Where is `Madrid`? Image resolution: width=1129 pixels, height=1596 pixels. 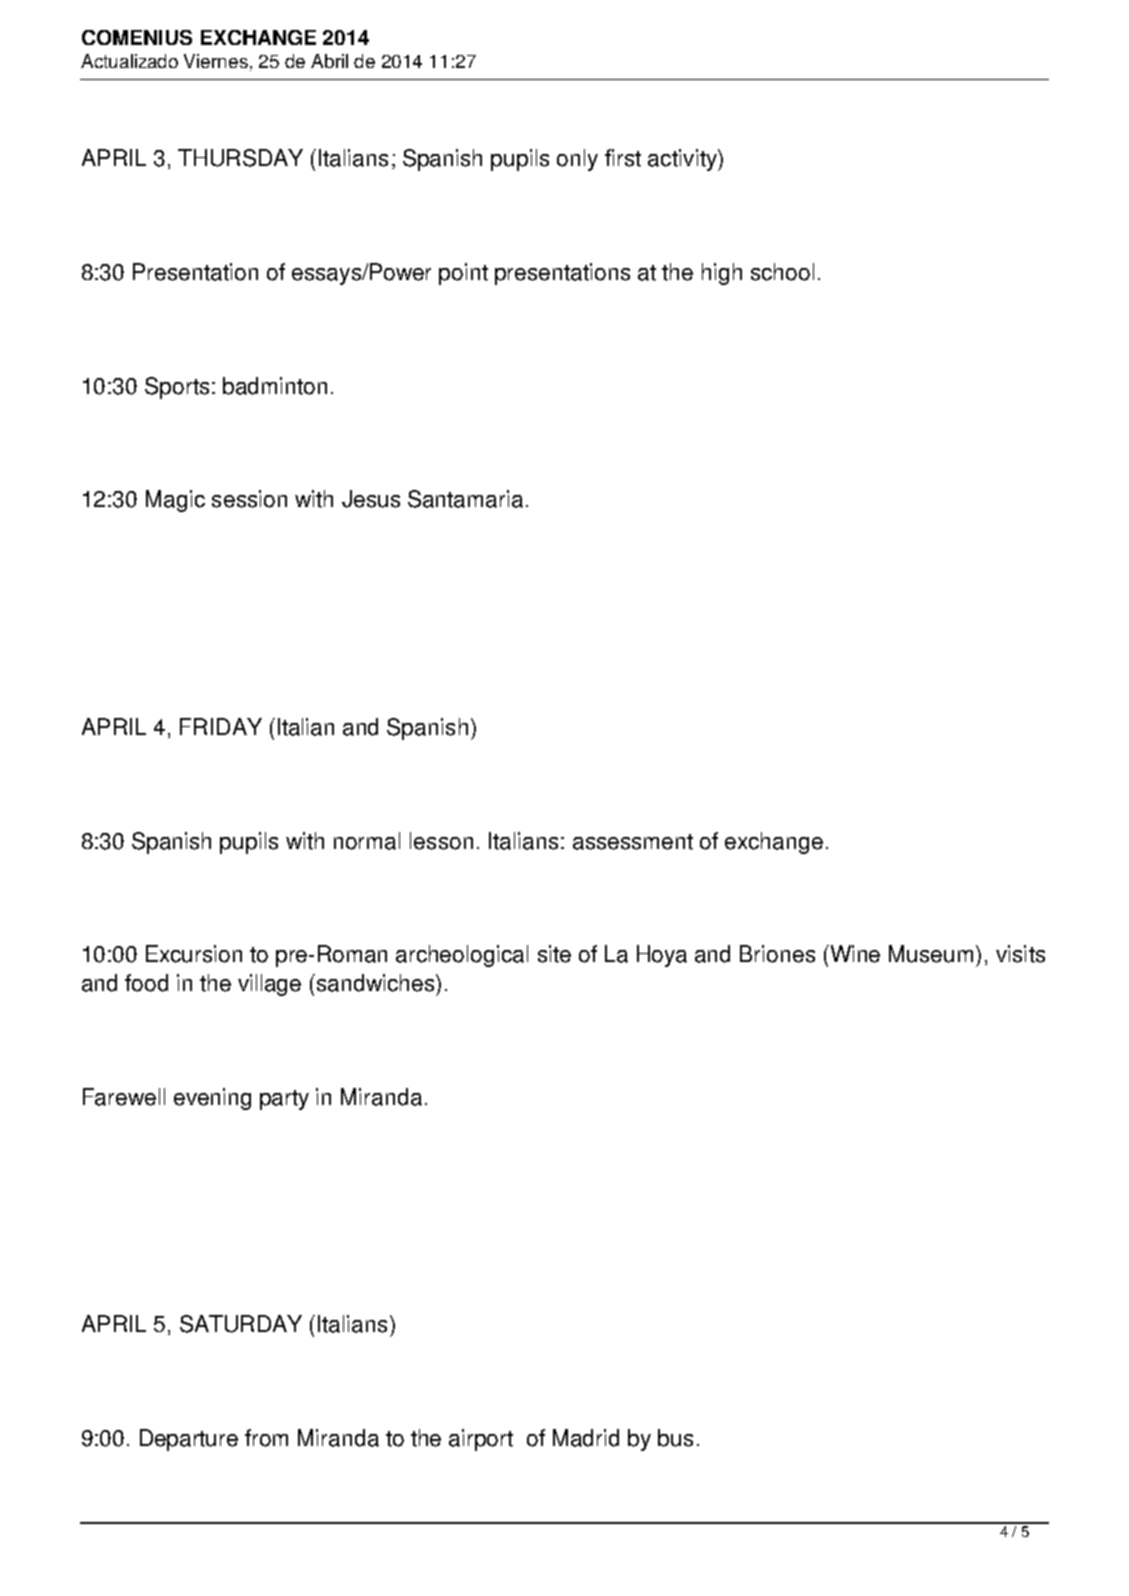 Madrid is located at coordinates (586, 1438).
